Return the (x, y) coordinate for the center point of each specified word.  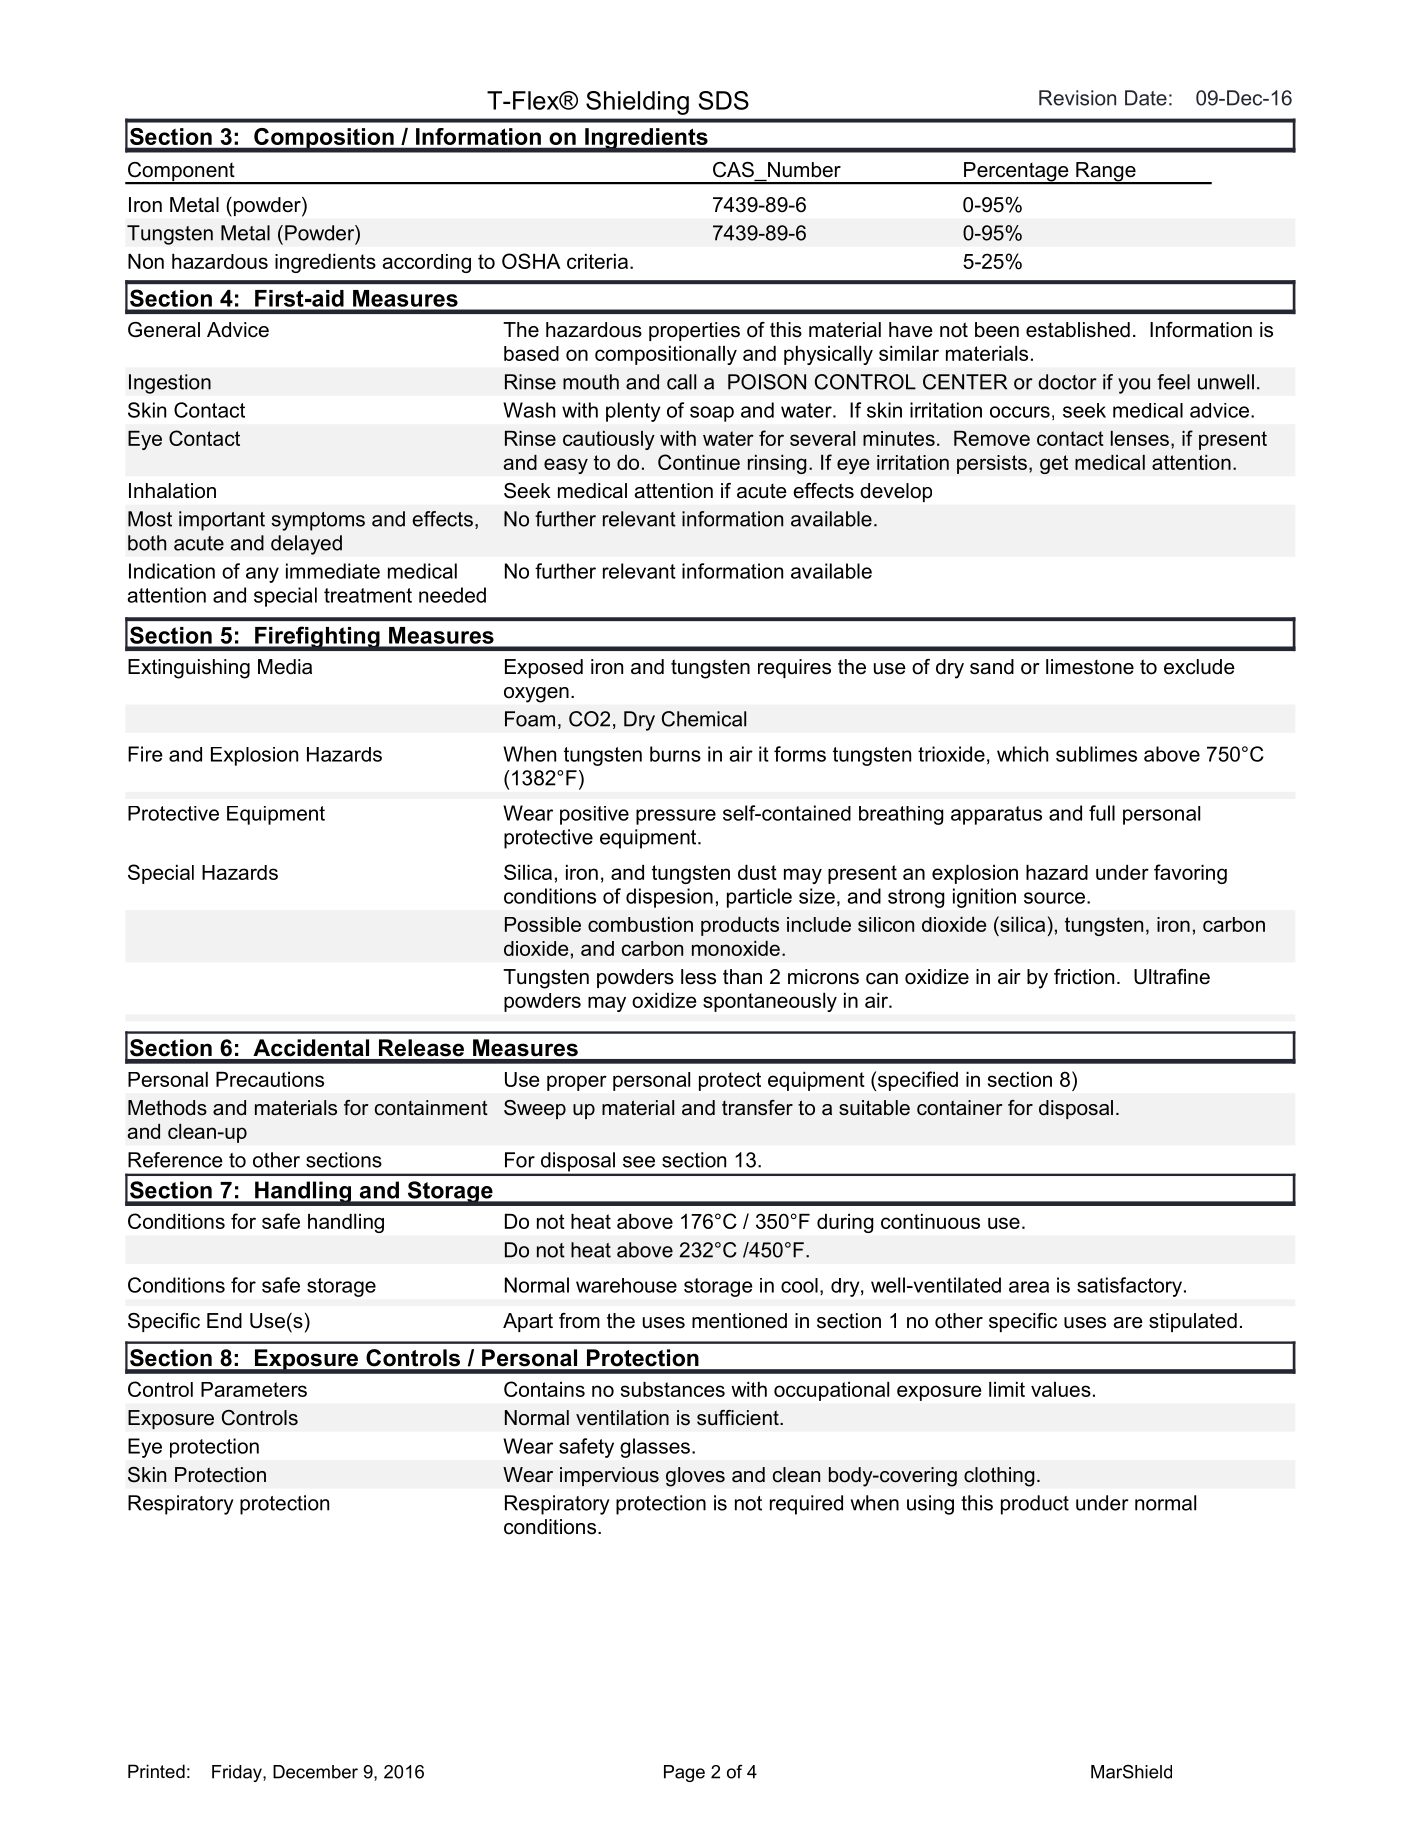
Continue (699, 462)
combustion (640, 924)
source (1054, 898)
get (1054, 464)
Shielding (637, 103)
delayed (306, 545)
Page (684, 1773)
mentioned (739, 1321)
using (930, 1505)
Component (181, 173)
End (224, 1321)
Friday (238, 1773)
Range (1106, 173)
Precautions (270, 1079)
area (1029, 1287)
